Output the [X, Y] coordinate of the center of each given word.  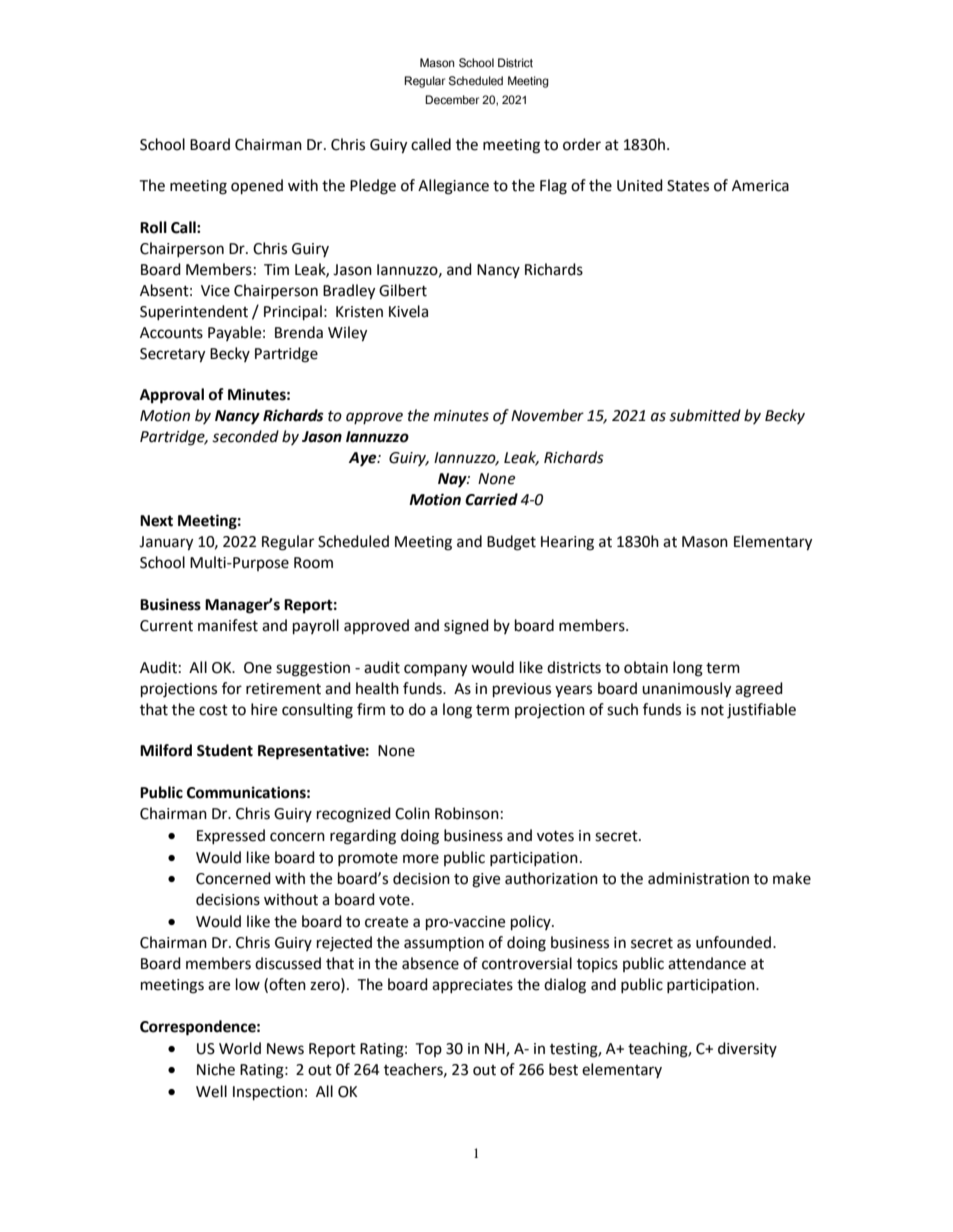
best [563, 1069]
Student [225, 750]
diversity [747, 1049]
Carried [491, 499]
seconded [245, 436]
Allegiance [453, 187]
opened [257, 187]
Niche [216, 1069]
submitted [705, 415]
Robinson [467, 813]
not [712, 710]
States [688, 186]
